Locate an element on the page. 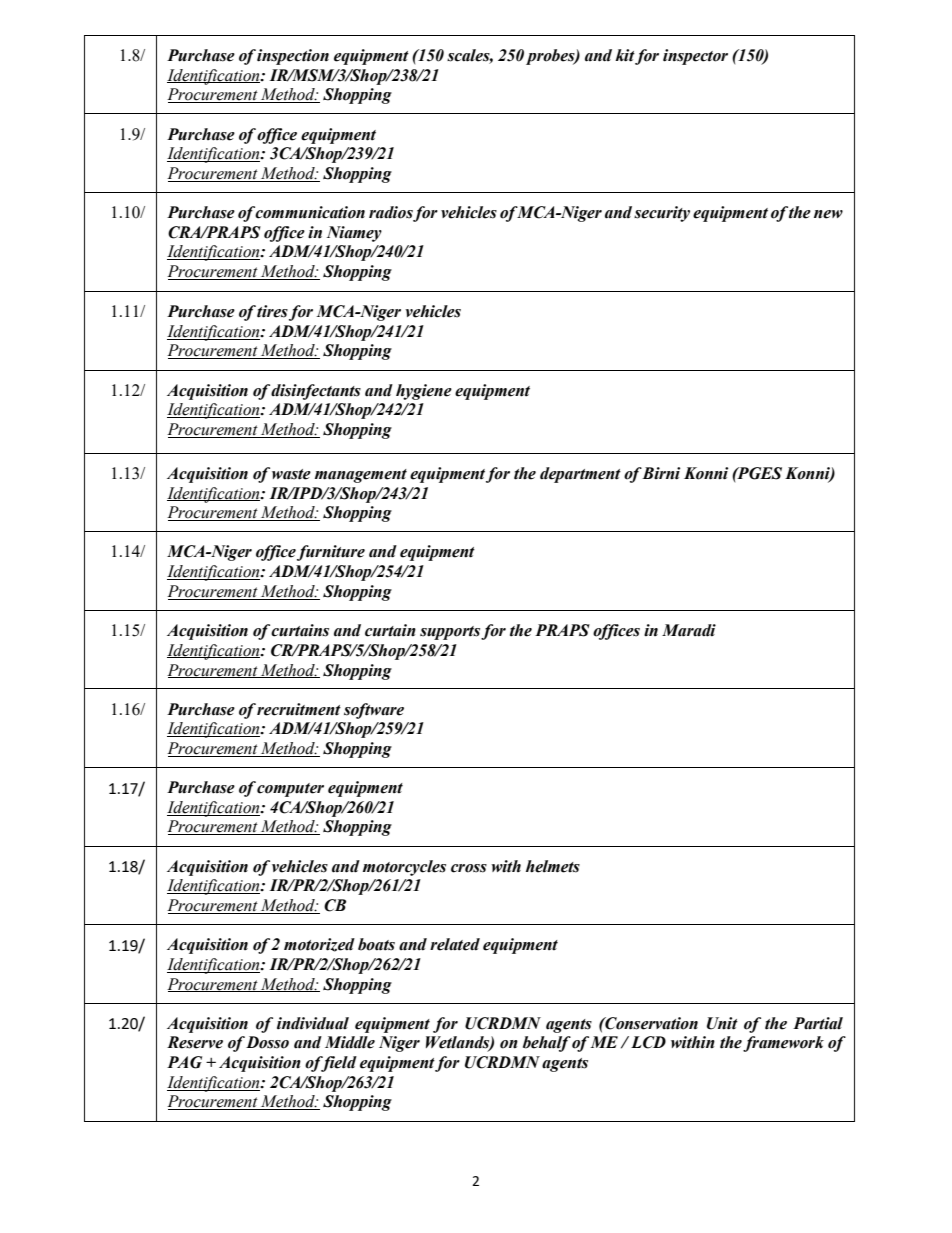  Maradi is located at coordinates (689, 630).
